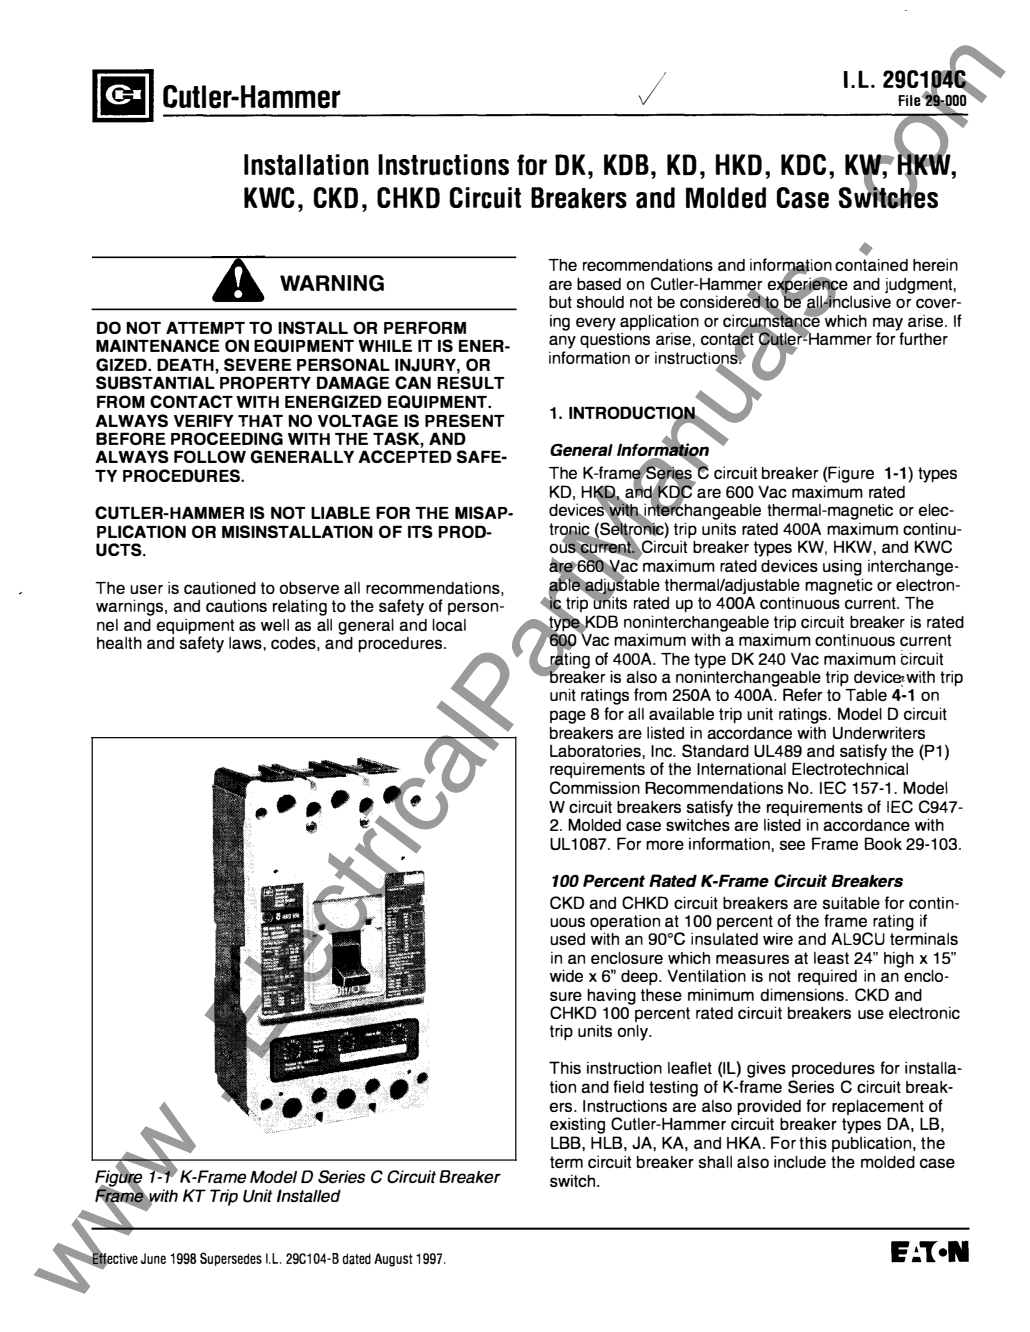 The width and height of the document is (1030, 1332). I want to click on ATTEMPT, so click(205, 327).
